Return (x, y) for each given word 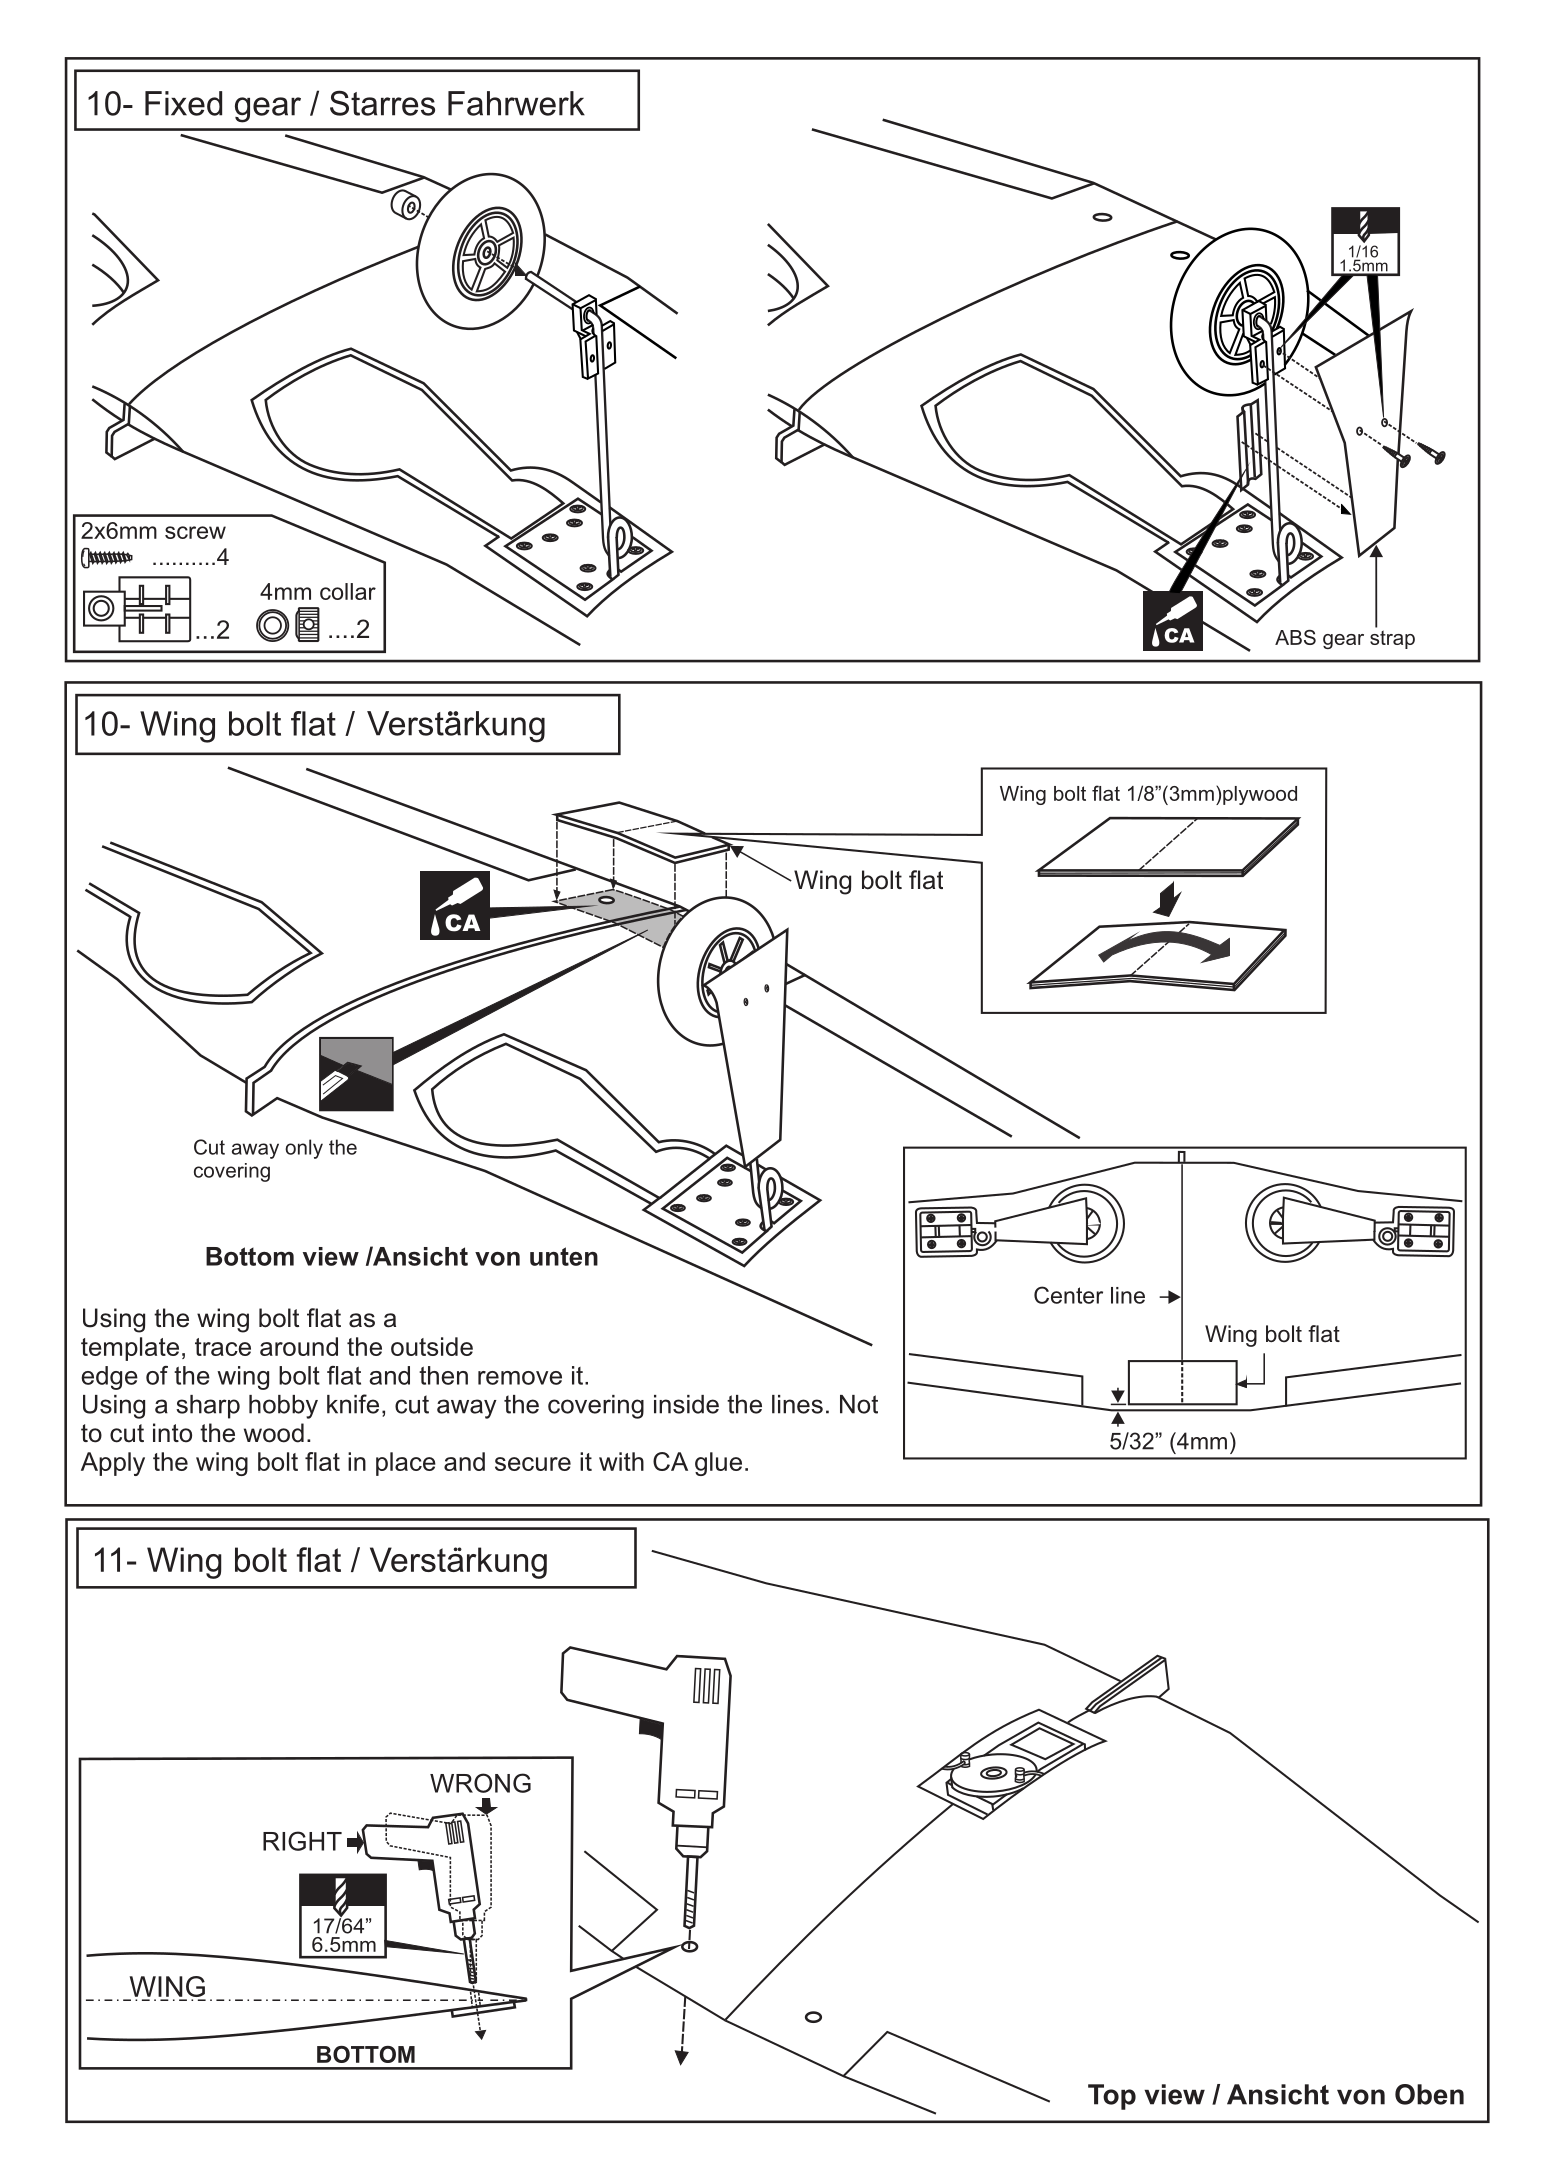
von (497, 1259)
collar (348, 591)
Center (1068, 1295)
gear (268, 110)
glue (718, 1464)
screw (195, 532)
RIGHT (302, 1841)
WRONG (480, 1783)
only (304, 1149)
